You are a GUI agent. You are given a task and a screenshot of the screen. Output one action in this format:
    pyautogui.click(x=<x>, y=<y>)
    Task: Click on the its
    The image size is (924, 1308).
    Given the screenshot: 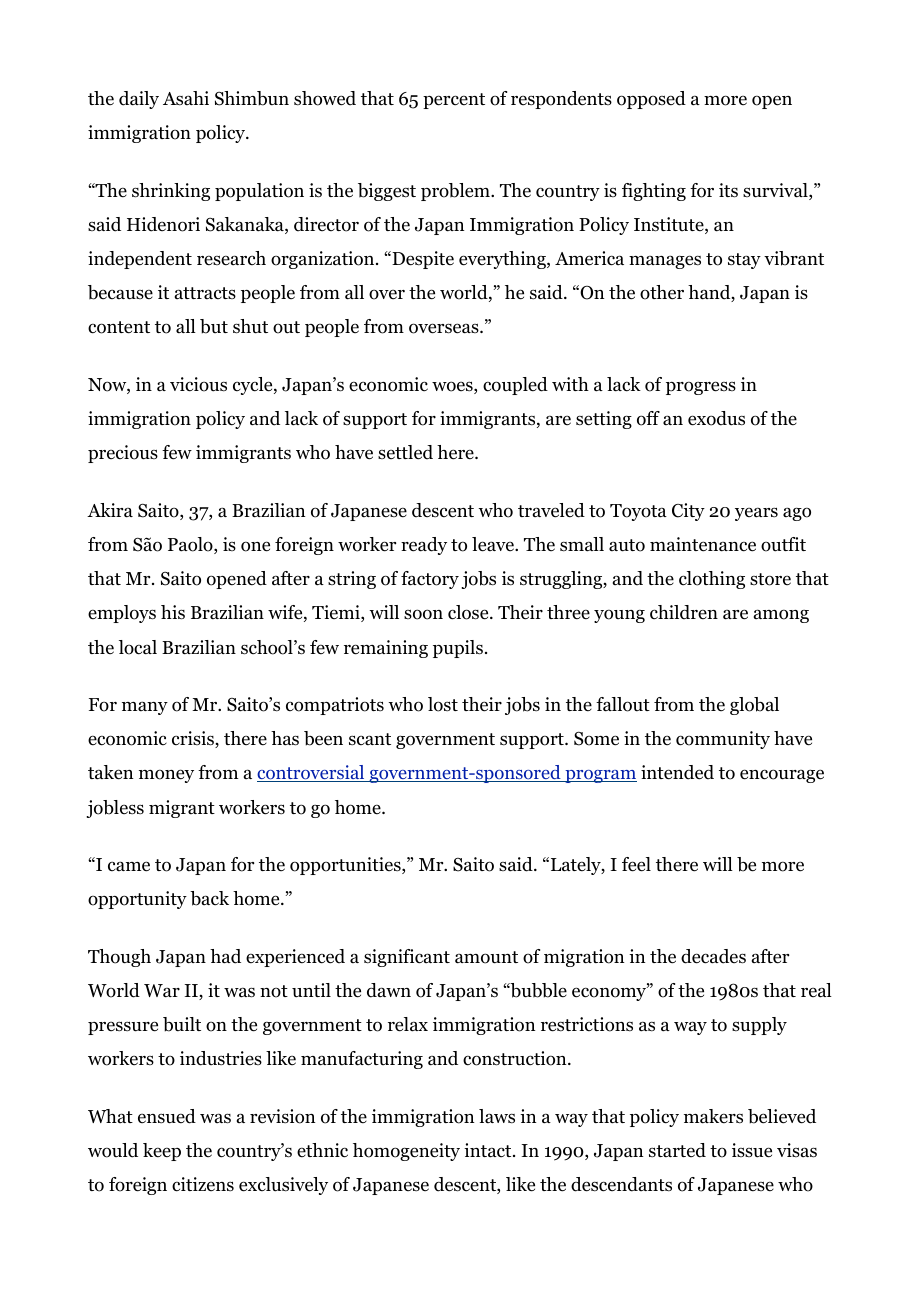 What is the action you would take?
    pyautogui.click(x=728, y=190)
